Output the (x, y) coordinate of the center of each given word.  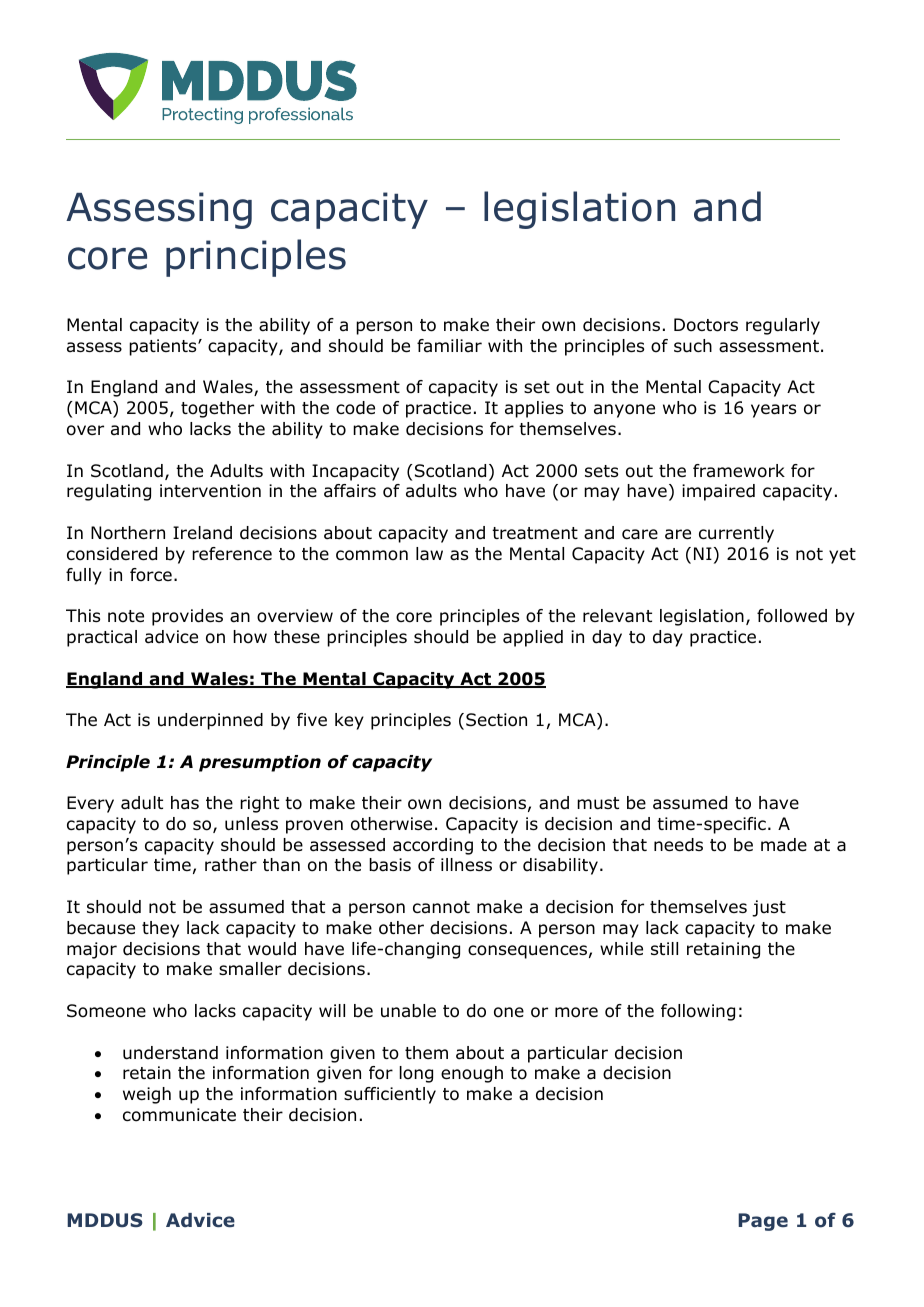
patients (164, 347)
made (784, 845)
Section (496, 720)
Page (763, 1222)
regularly (783, 326)
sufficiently (390, 1095)
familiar (449, 345)
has (185, 803)
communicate (179, 1115)
